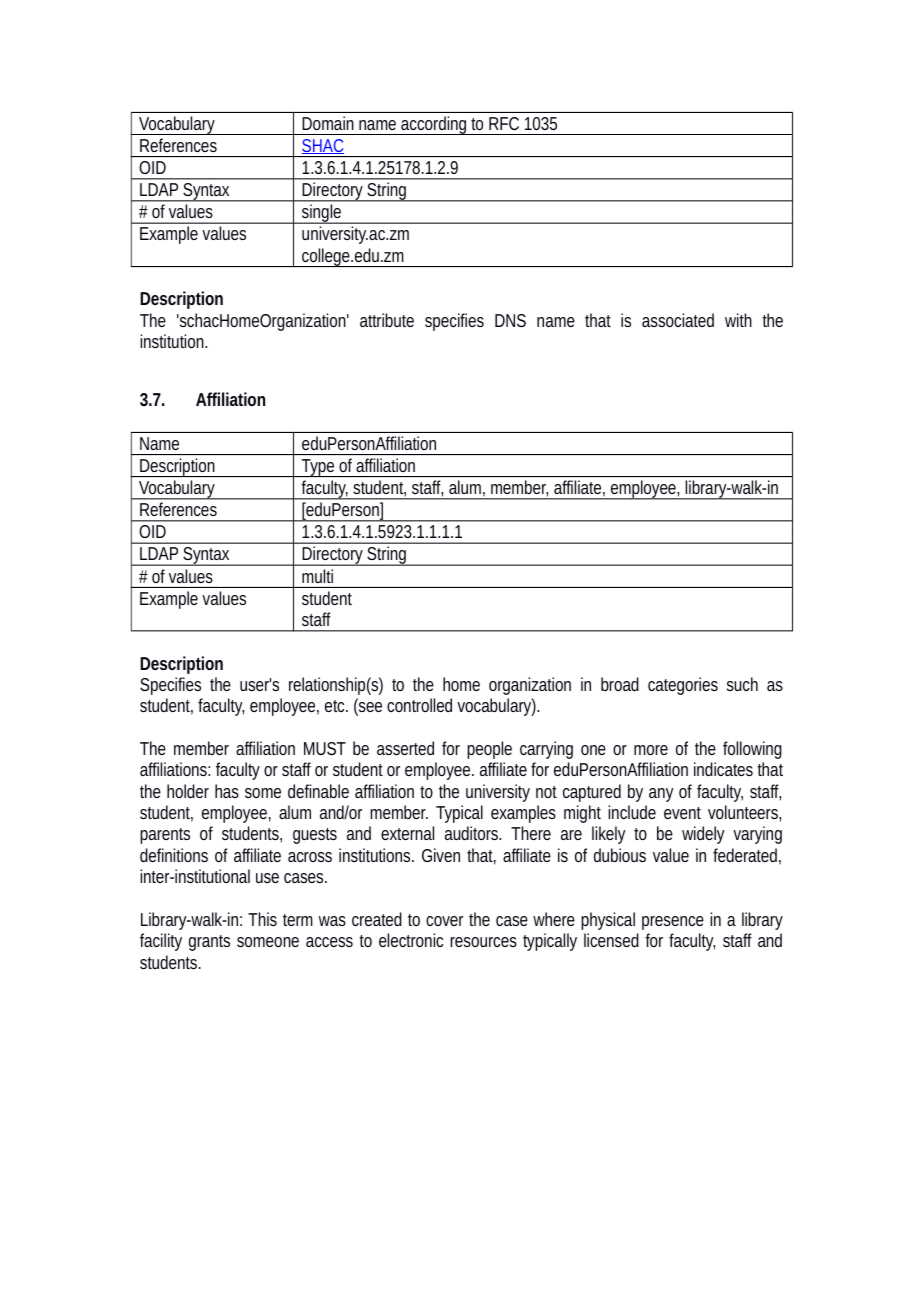 The width and height of the screenshot is (924, 1308). I want to click on categories, so click(683, 686).
